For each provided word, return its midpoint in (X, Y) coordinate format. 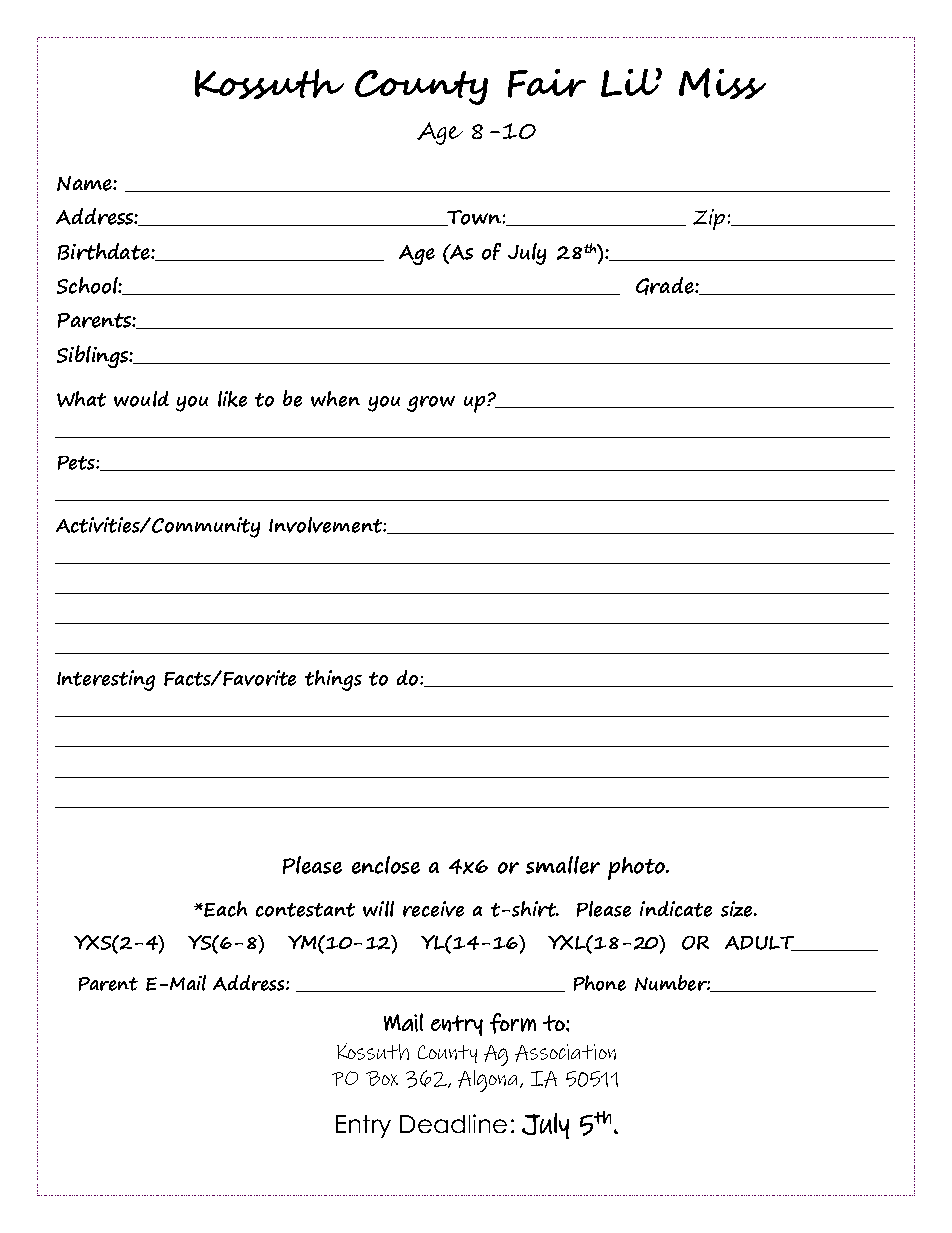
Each (225, 909)
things (333, 680)
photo (637, 868)
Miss (722, 83)
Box (382, 1078)
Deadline (453, 1123)
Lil (631, 82)
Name (85, 183)
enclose (386, 865)
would (141, 399)
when (335, 399)
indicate (676, 909)
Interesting (106, 680)
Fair (547, 83)
